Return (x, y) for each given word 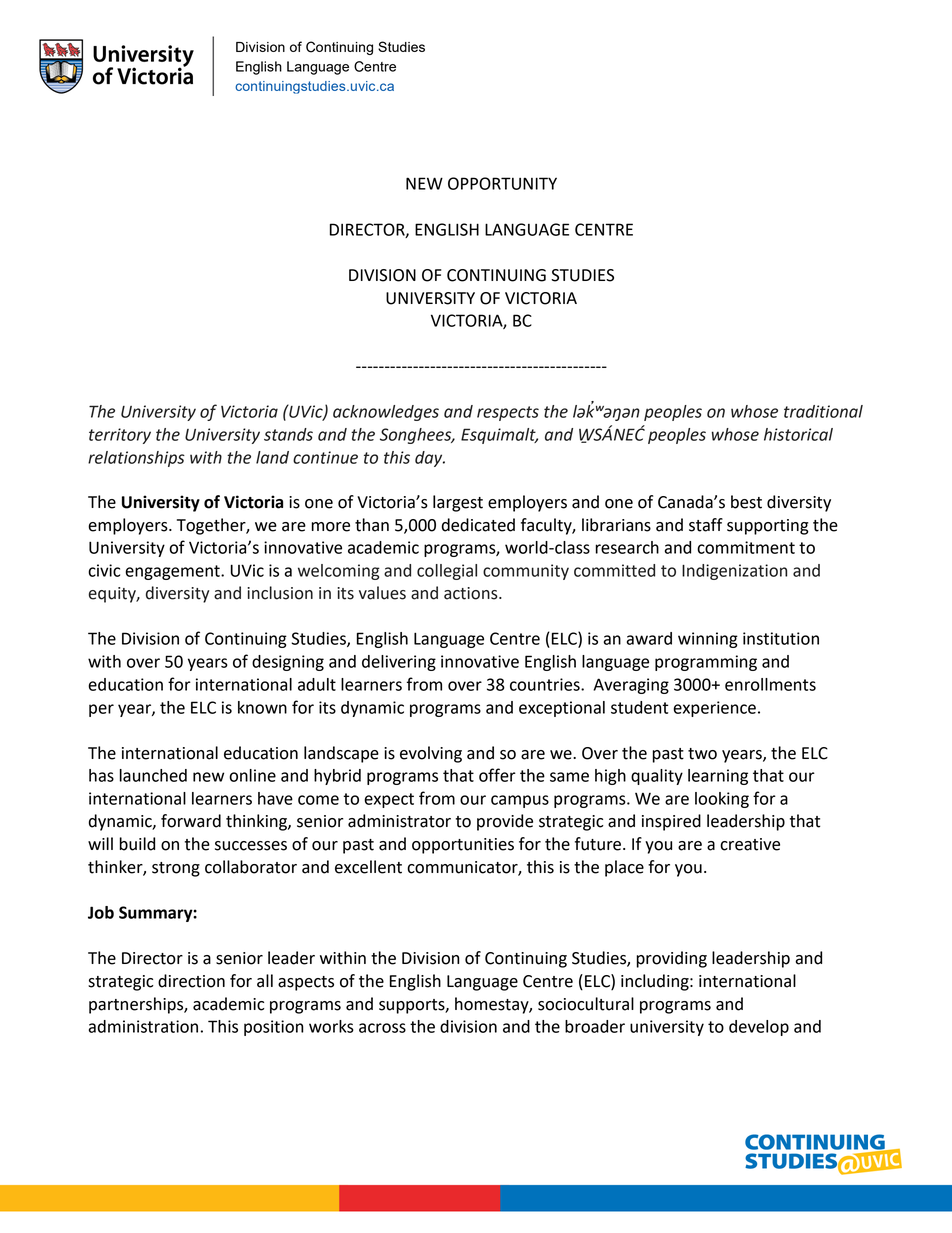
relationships (136, 459)
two (702, 754)
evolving (431, 754)
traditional (823, 411)
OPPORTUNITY (502, 183)
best (746, 502)
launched (153, 775)
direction (191, 981)
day (430, 459)
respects (508, 413)
